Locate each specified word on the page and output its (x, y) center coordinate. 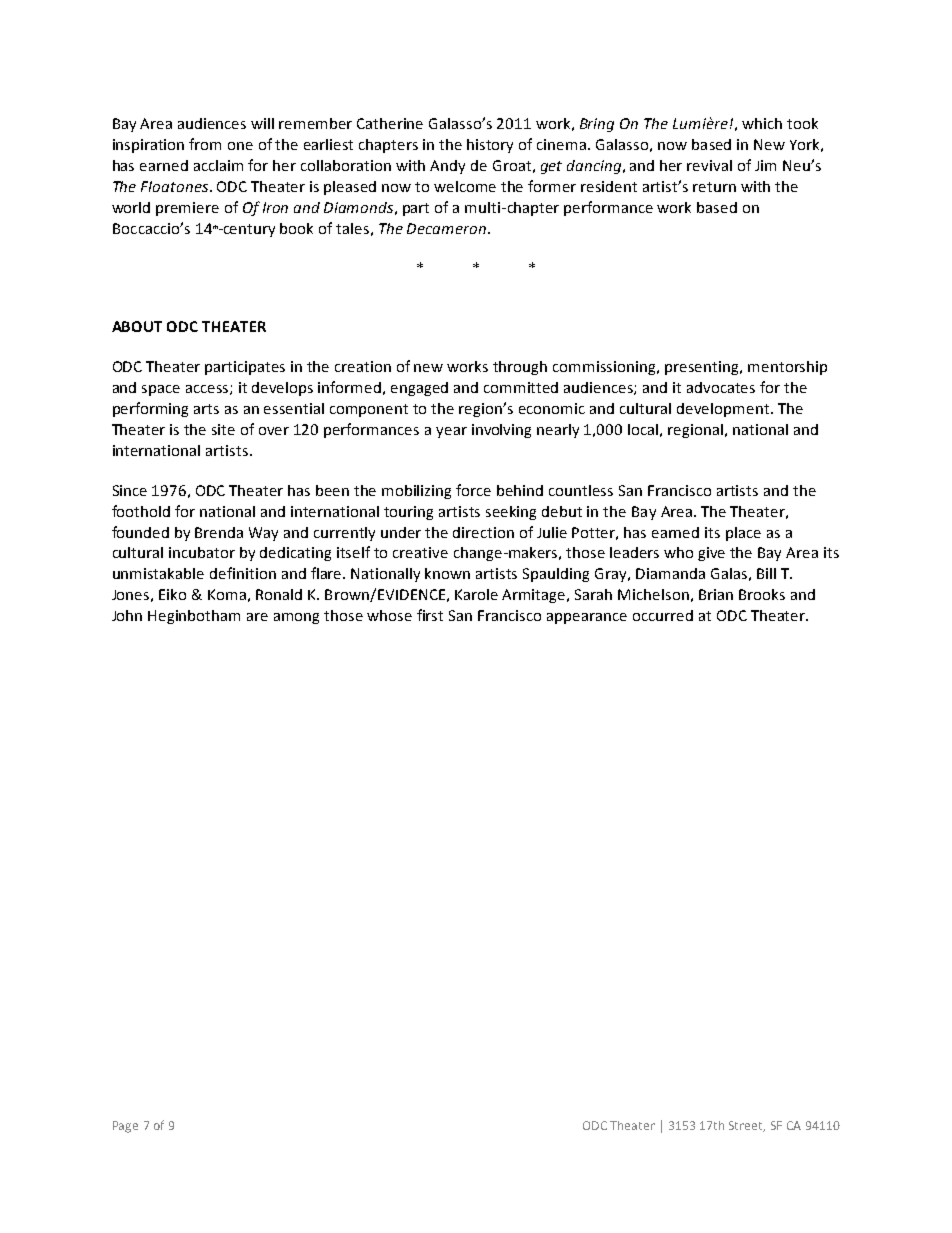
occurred (663, 615)
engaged (419, 389)
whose (389, 615)
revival (709, 165)
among (296, 618)
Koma (227, 594)
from (205, 144)
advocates (721, 387)
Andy (447, 167)
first (430, 615)
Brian (716, 594)
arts (206, 409)
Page (125, 1127)
